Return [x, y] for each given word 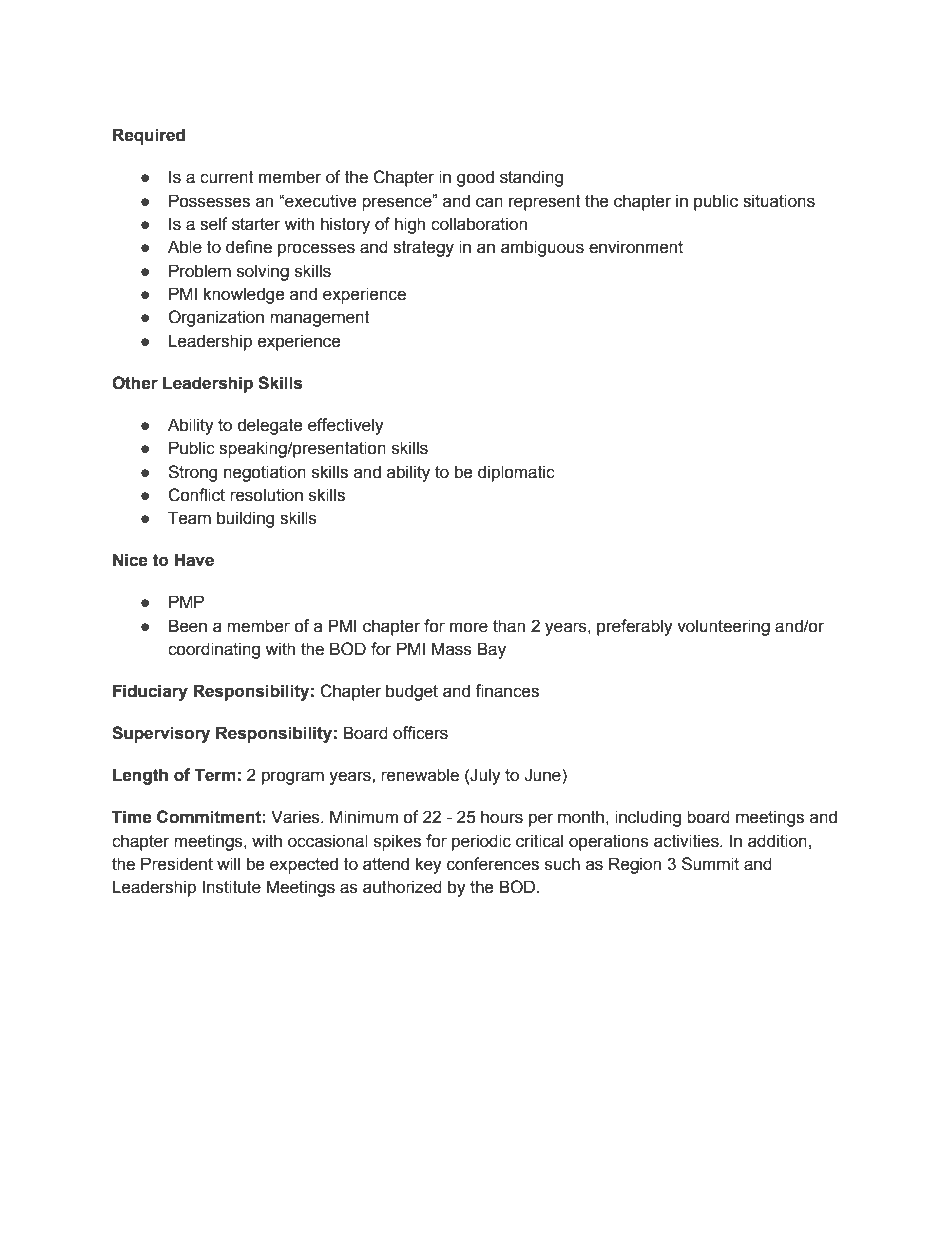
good [475, 178]
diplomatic [516, 473]
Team [189, 518]
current [227, 177]
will [228, 863]
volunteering [723, 627]
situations [779, 201]
